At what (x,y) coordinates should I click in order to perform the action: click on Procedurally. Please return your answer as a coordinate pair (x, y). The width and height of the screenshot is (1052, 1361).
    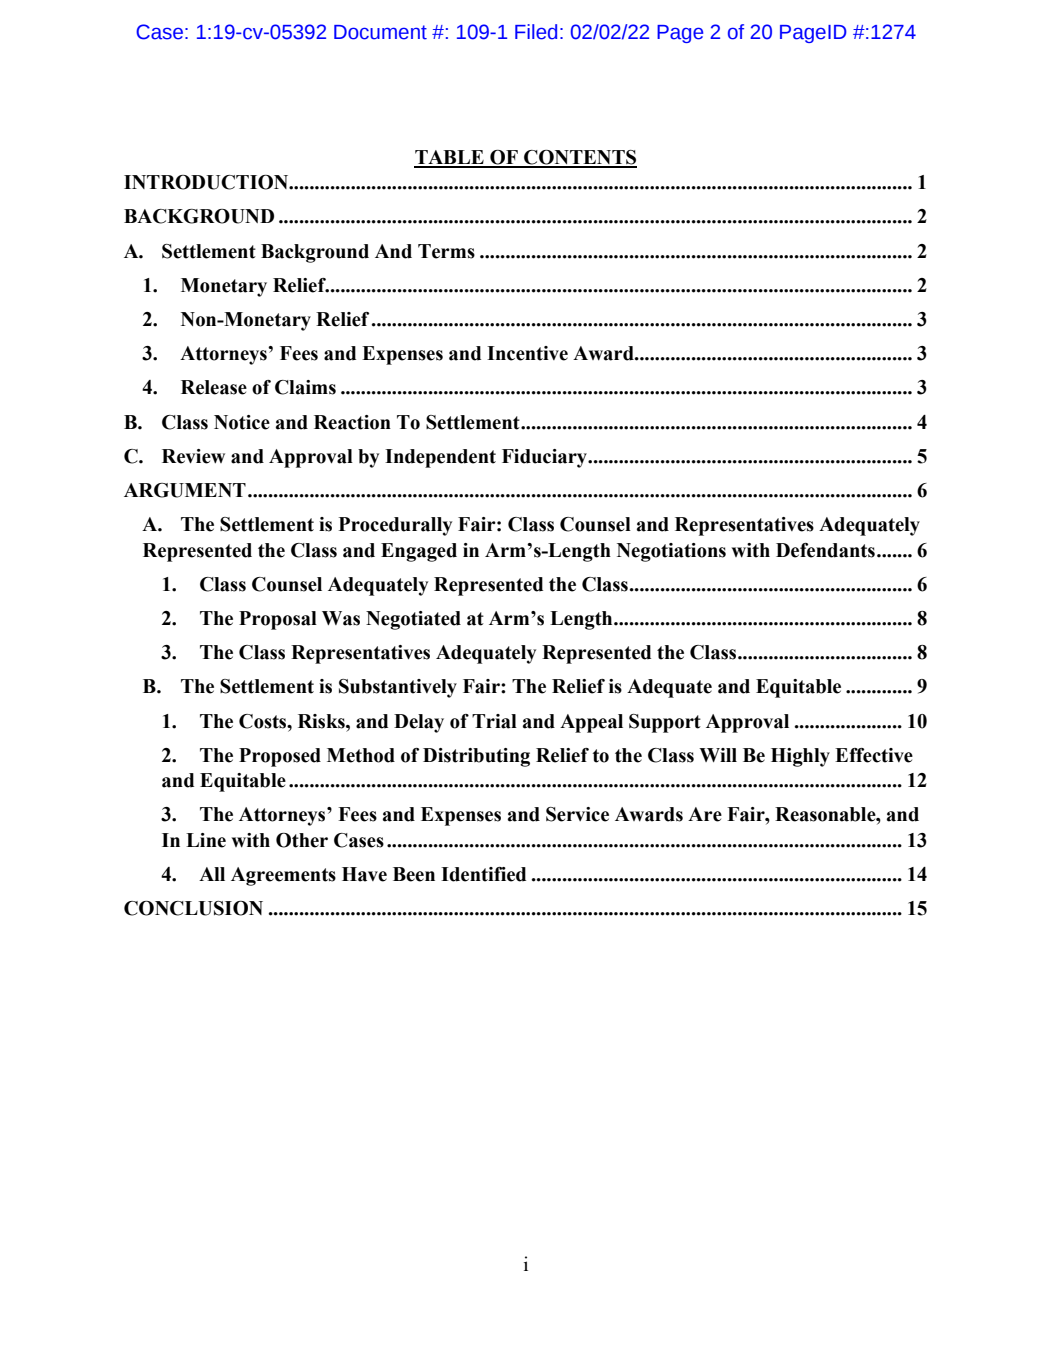
    Looking at the image, I should click on (395, 526).
